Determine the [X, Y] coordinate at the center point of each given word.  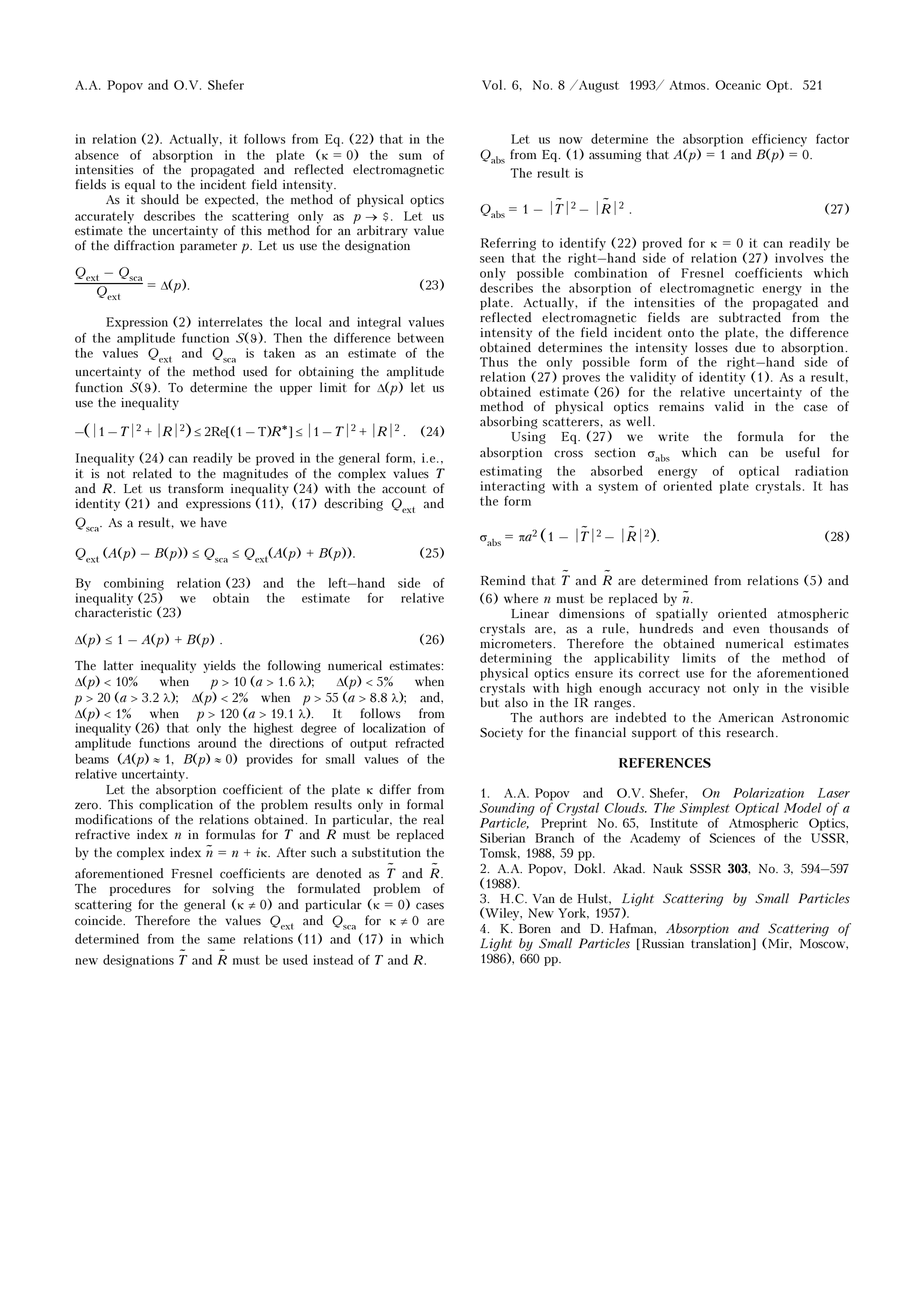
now [571, 140]
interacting [512, 487]
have [214, 522]
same [221, 940]
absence [97, 155]
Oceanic [738, 85]
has [839, 486]
